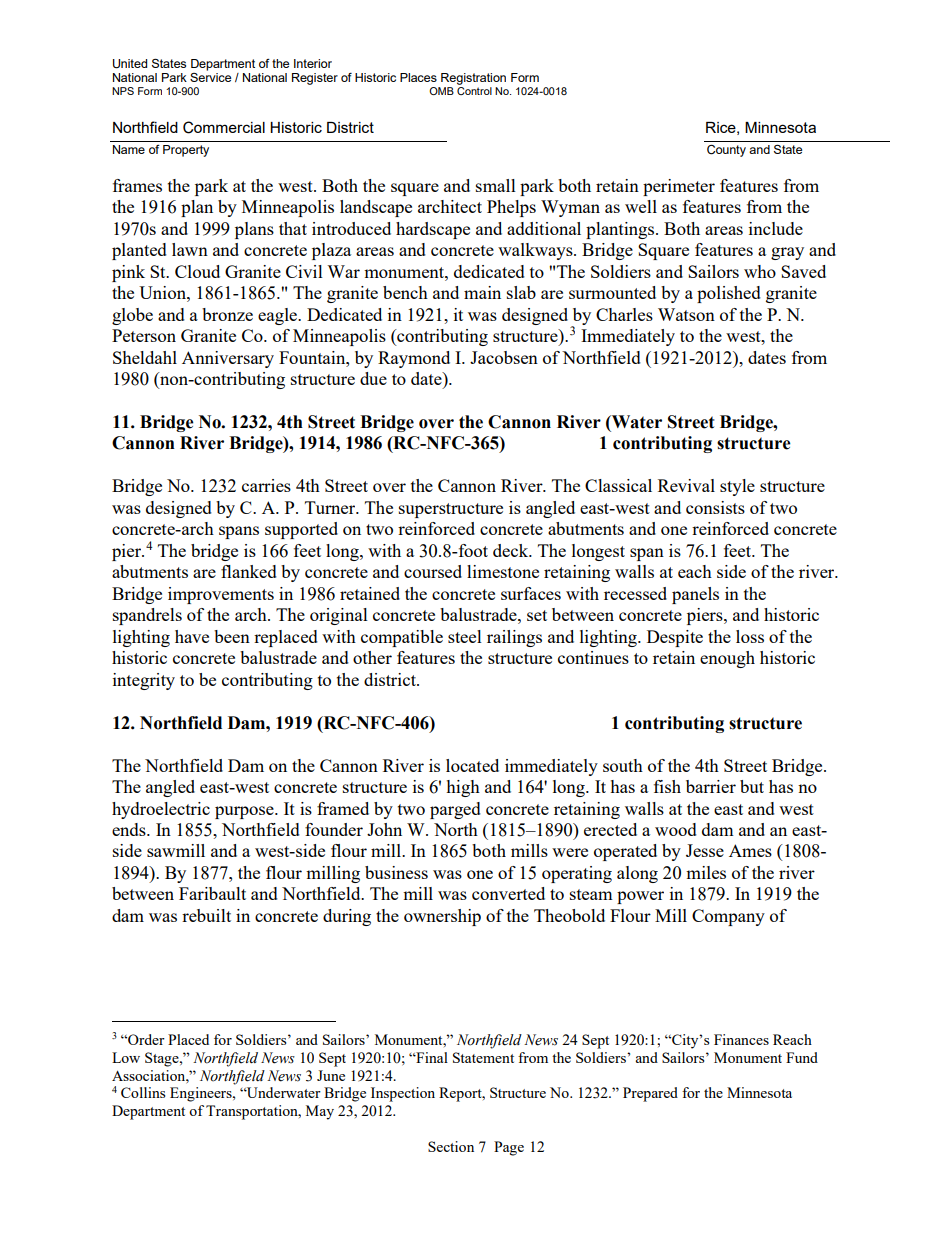  I want to click on main, so click(482, 292).
